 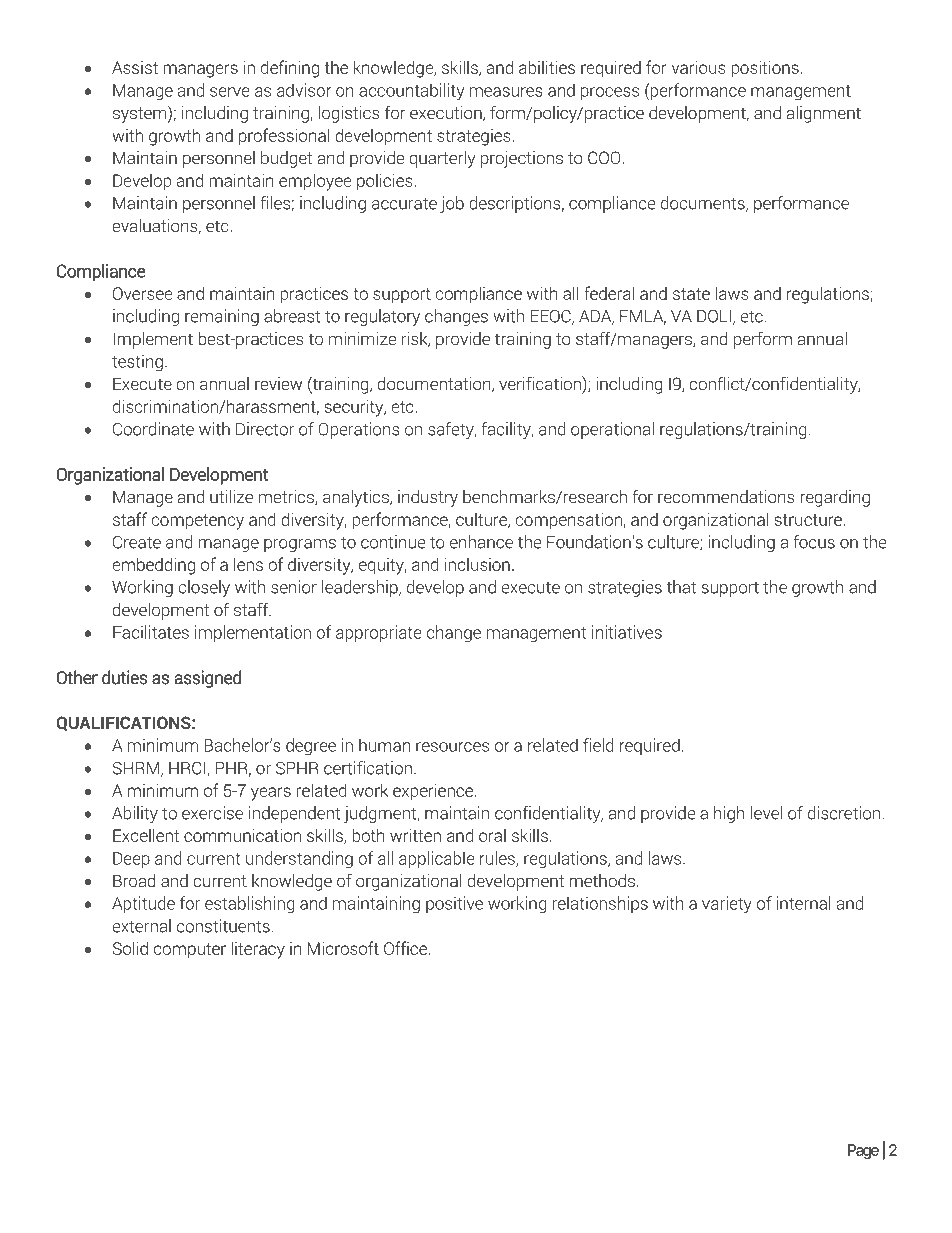 What do you see at coordinates (863, 1151) in the screenshot?
I see `Page` at bounding box center [863, 1151].
